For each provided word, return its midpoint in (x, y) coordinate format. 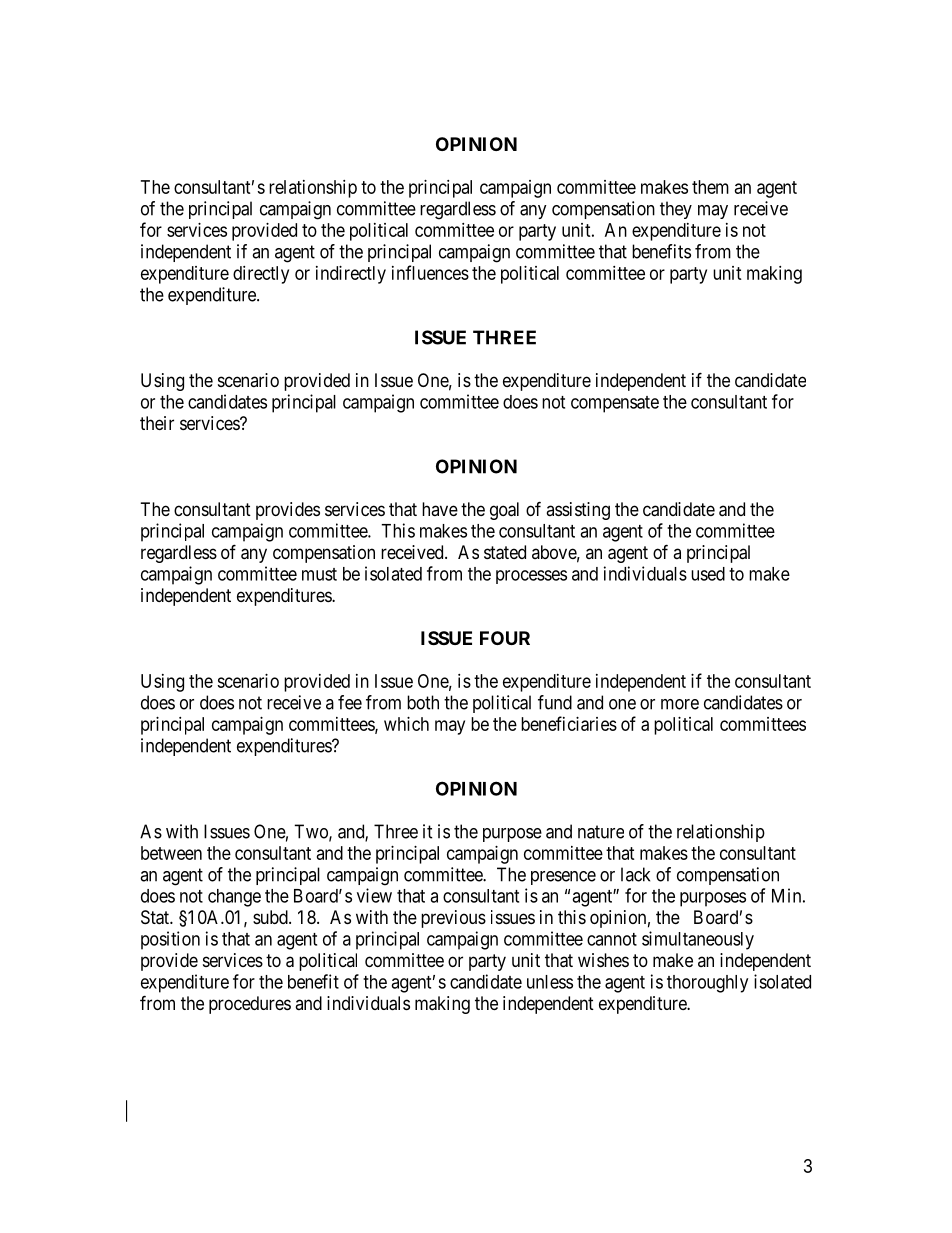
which (406, 724)
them (710, 187)
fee (350, 702)
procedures (250, 1005)
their (157, 423)
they (676, 210)
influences (430, 272)
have (440, 509)
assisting (578, 511)
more (680, 704)
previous (453, 919)
